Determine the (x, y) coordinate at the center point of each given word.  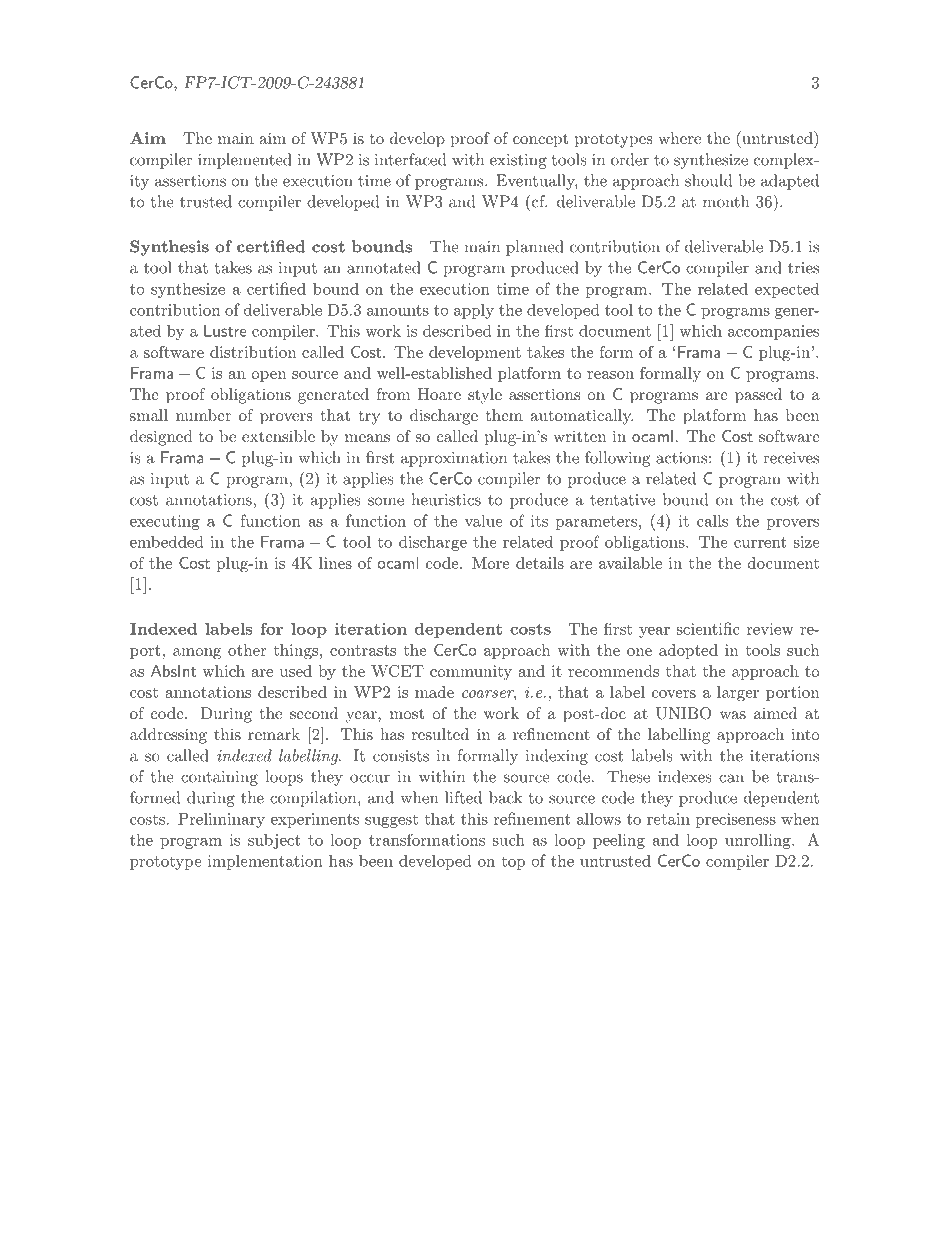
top (513, 863)
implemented (245, 161)
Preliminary (221, 820)
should (708, 180)
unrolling (758, 841)
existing (518, 161)
